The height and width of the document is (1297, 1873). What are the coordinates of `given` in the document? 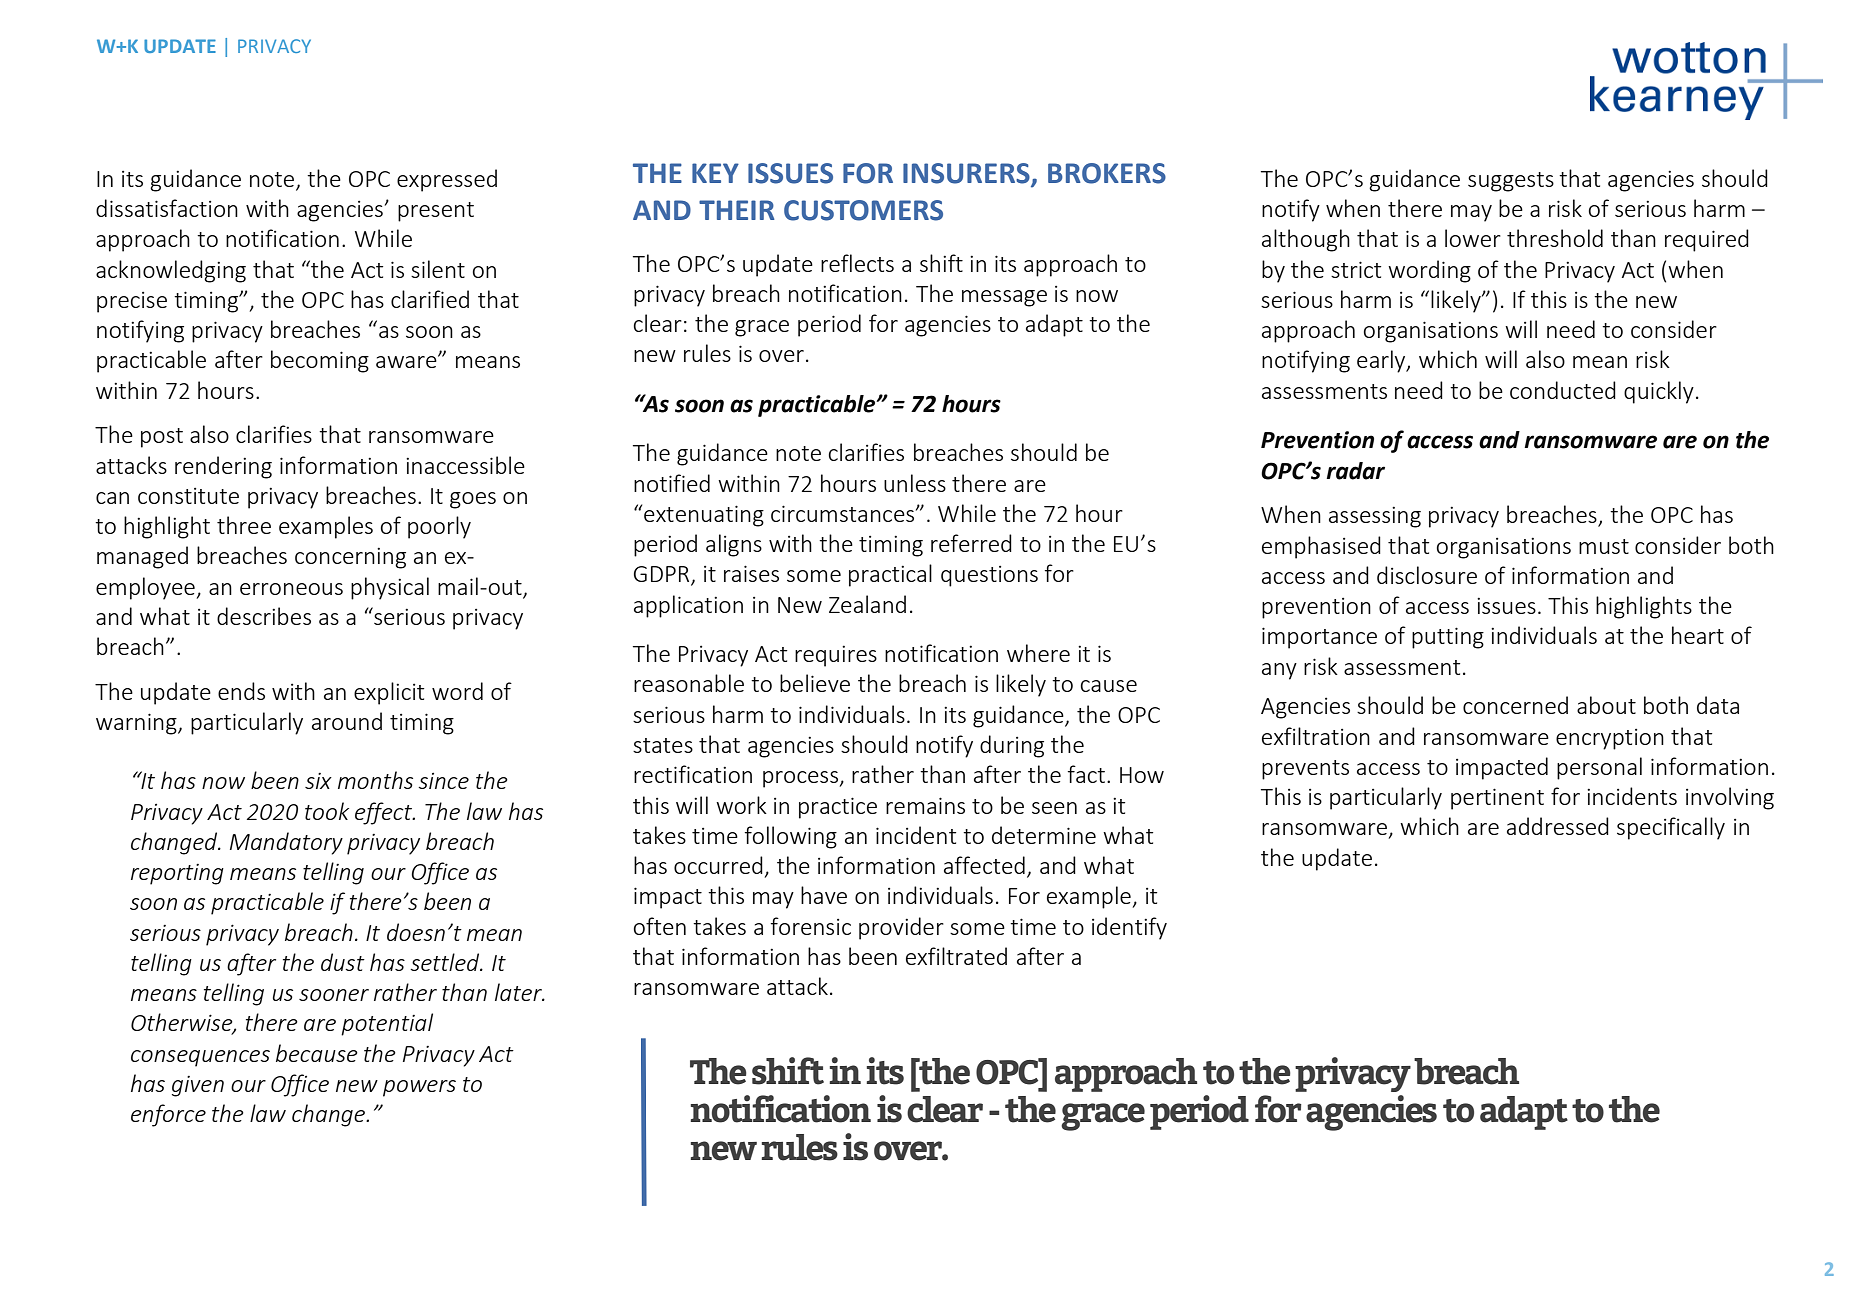 It's located at (198, 1086).
